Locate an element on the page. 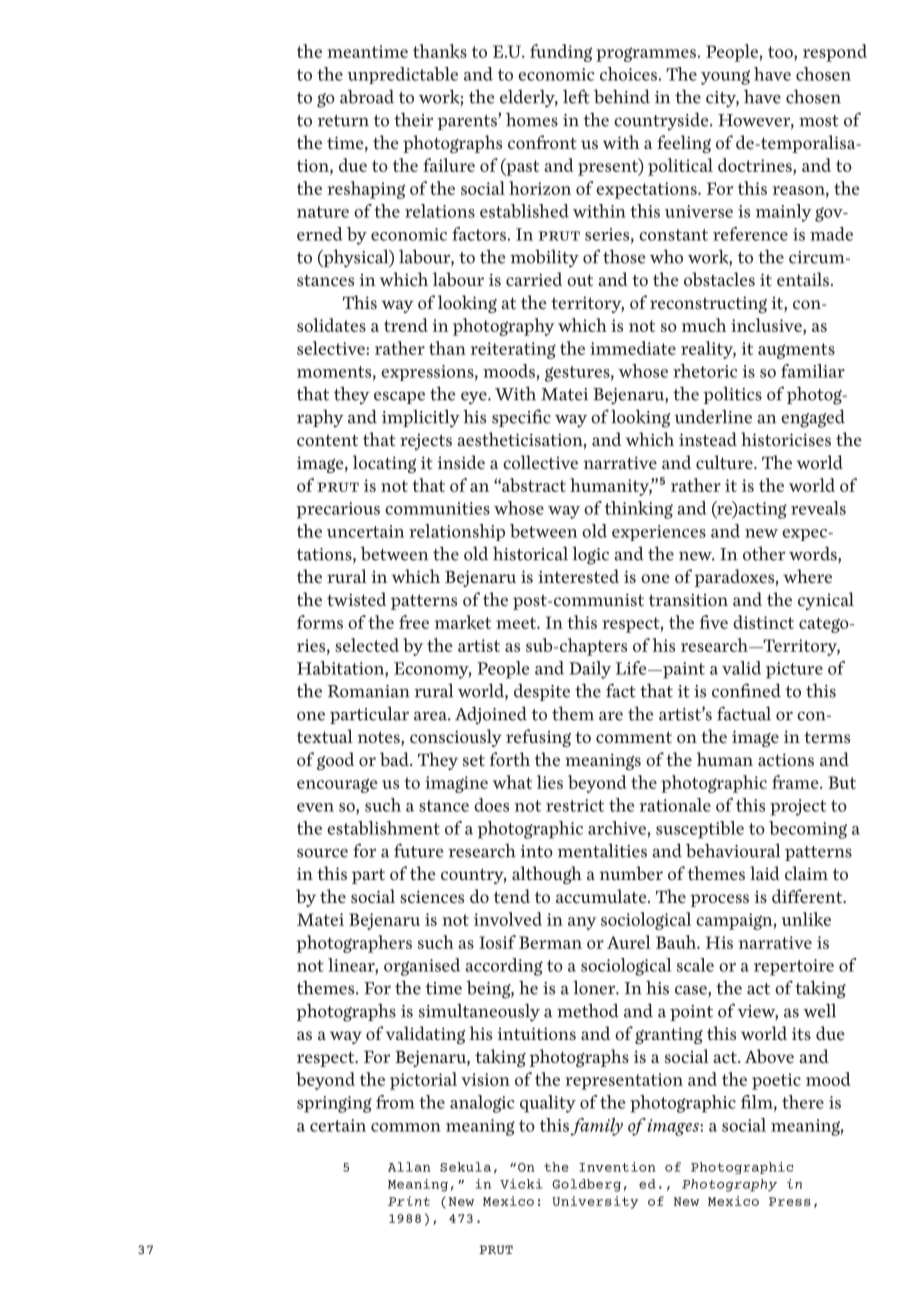 This page has height=1298, width=924. abroad is located at coordinates (367, 96).
